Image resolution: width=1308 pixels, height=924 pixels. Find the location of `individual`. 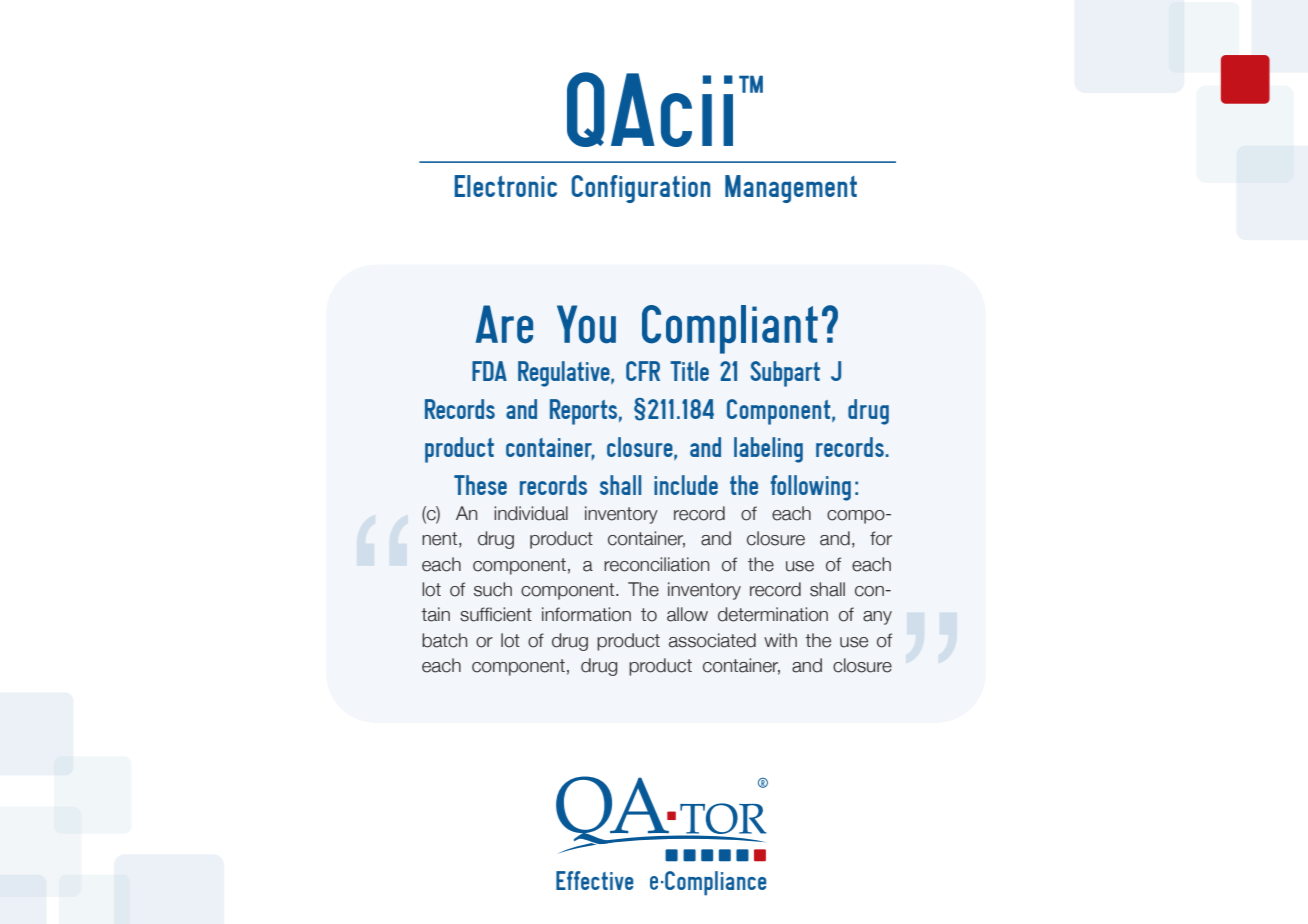

individual is located at coordinates (531, 513).
